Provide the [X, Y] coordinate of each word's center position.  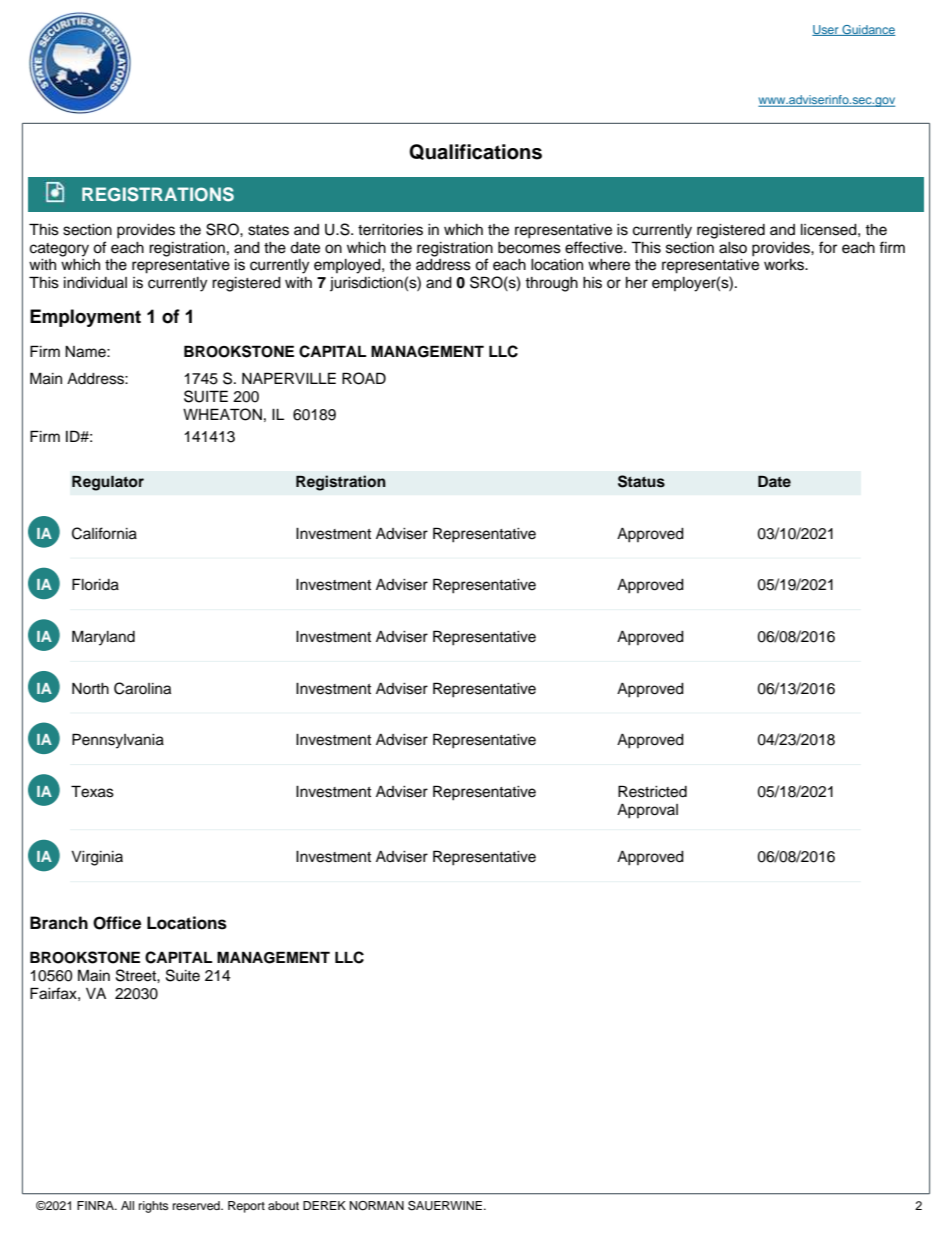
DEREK [324, 1205]
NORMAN [377, 1206]
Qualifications [475, 152]
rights [153, 1207]
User [826, 30]
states [268, 230]
